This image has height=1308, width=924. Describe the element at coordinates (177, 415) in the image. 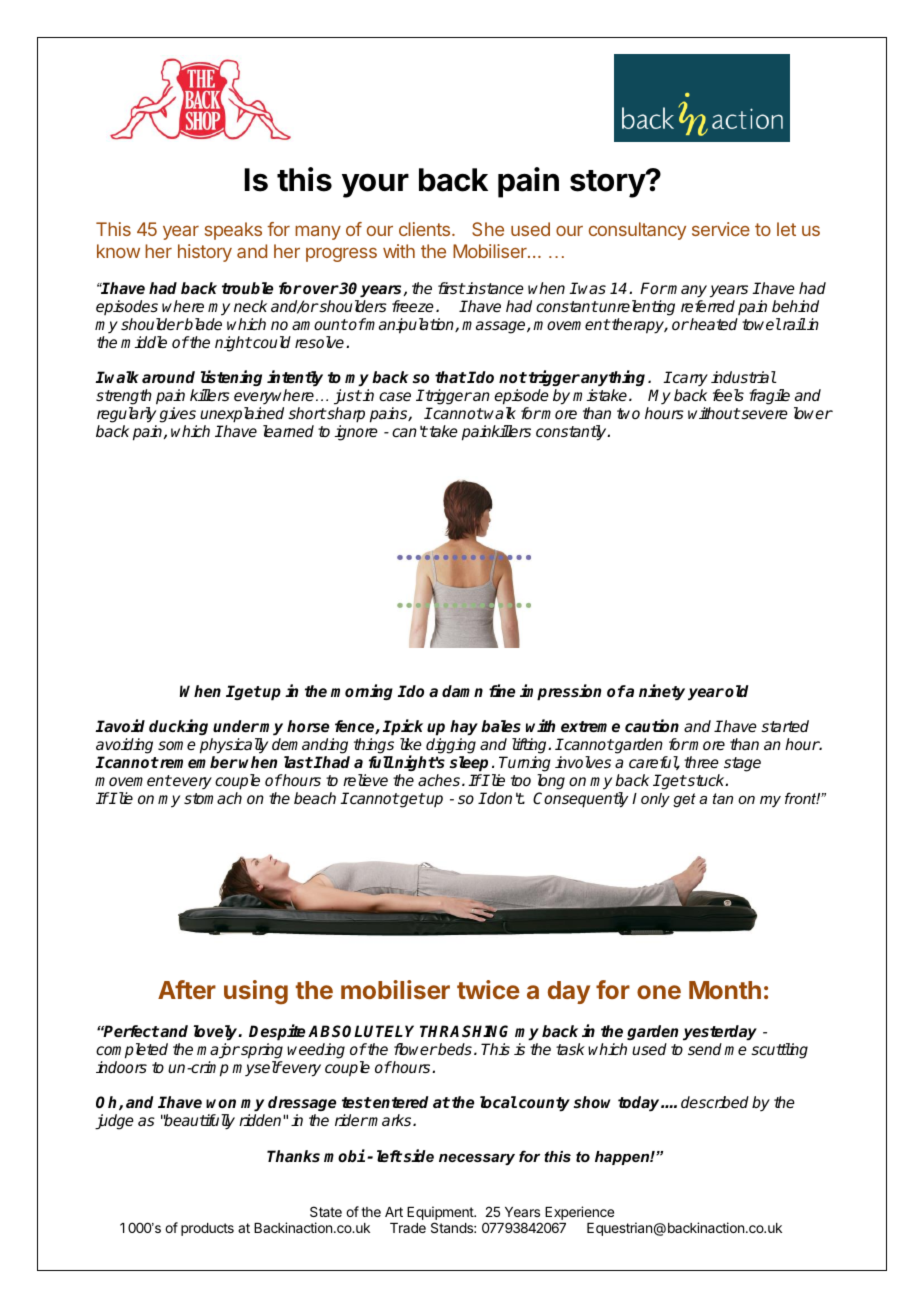

I see `gives` at that location.
